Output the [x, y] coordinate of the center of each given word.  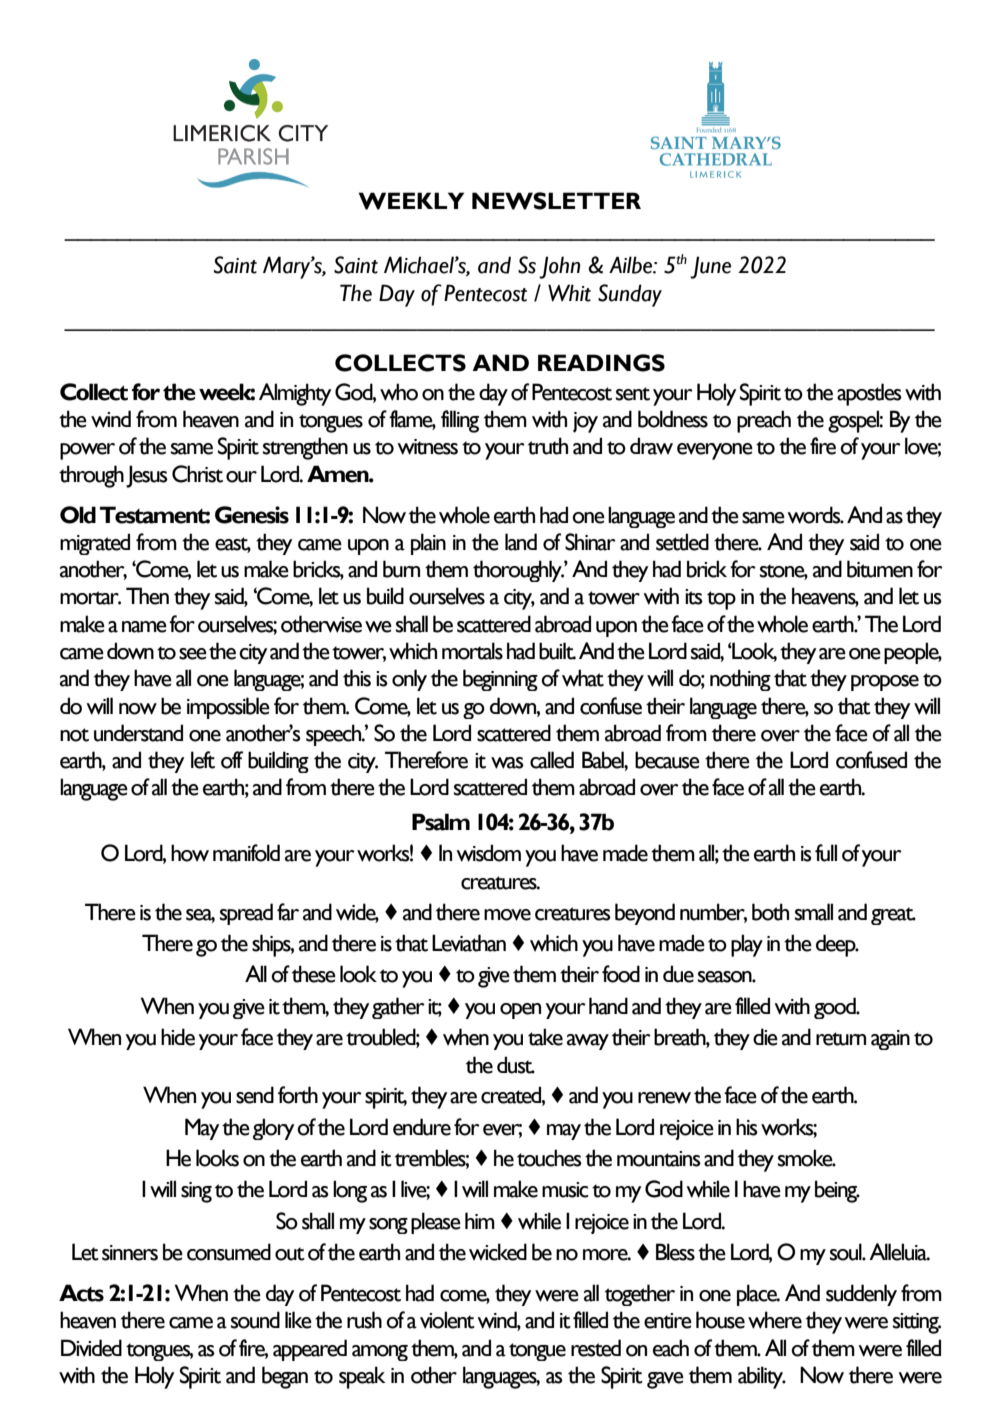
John [560, 267]
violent [447, 1320]
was [507, 763]
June [710, 267]
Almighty [295, 394]
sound [255, 1320]
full [826, 853]
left [203, 760]
